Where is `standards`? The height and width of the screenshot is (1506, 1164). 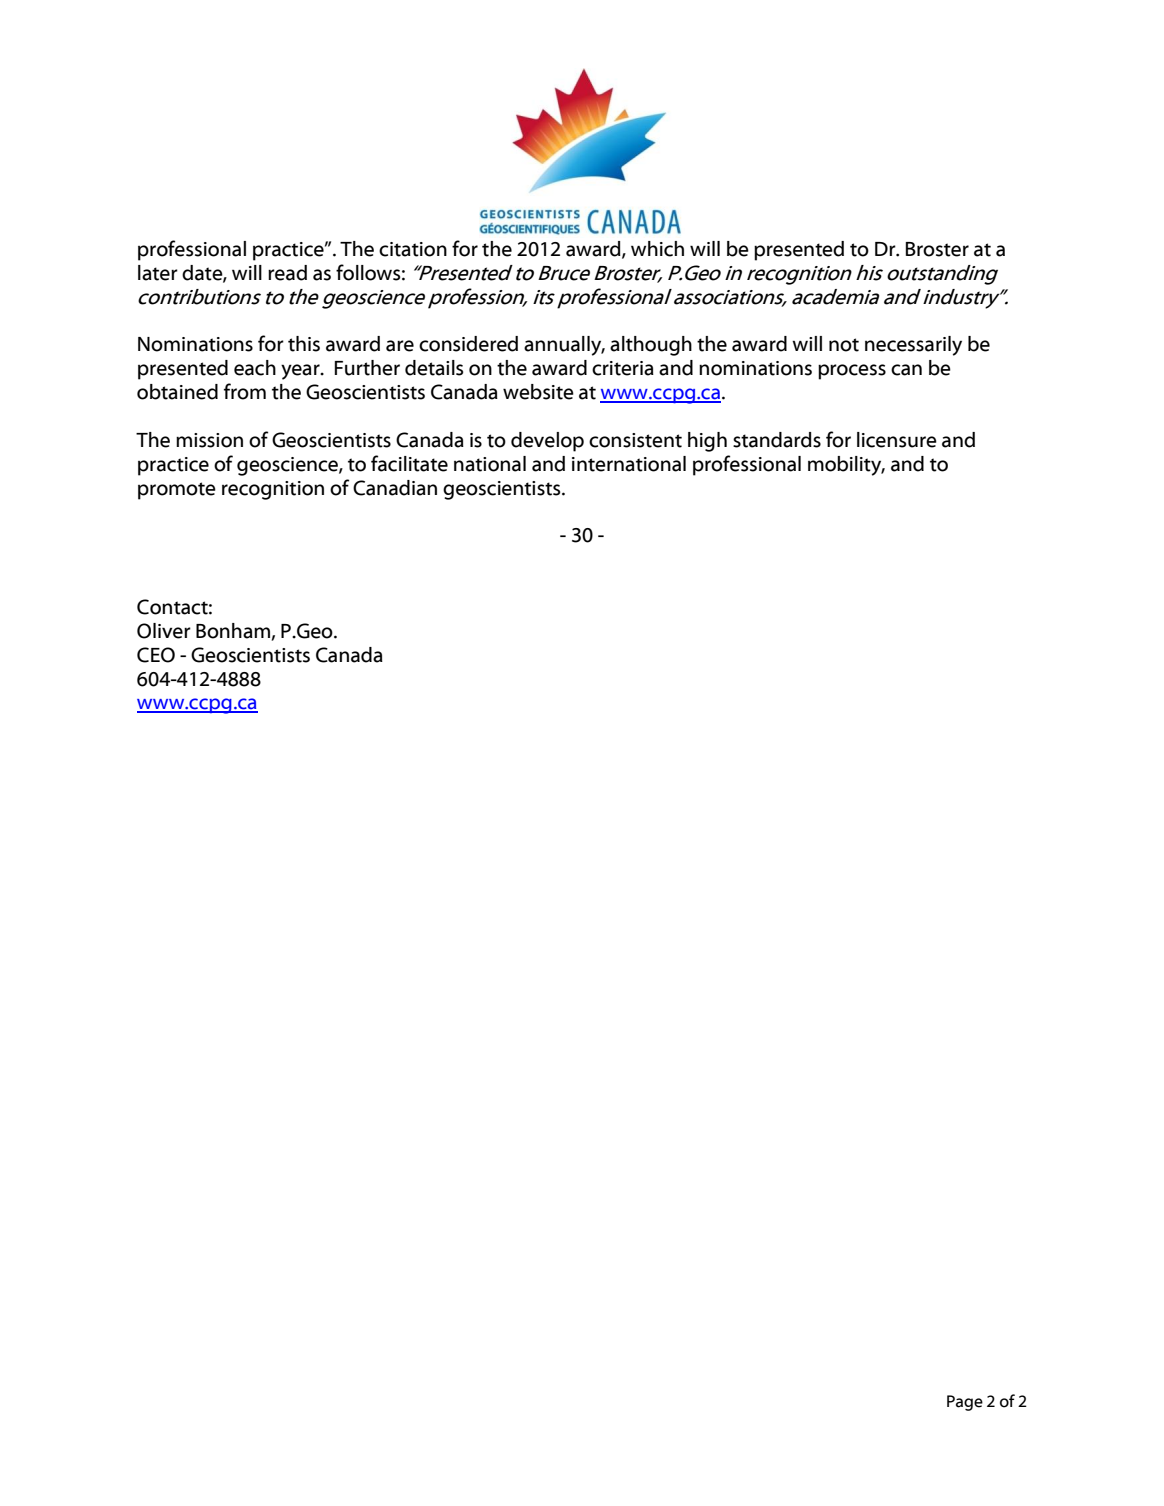 standards is located at coordinates (777, 440).
